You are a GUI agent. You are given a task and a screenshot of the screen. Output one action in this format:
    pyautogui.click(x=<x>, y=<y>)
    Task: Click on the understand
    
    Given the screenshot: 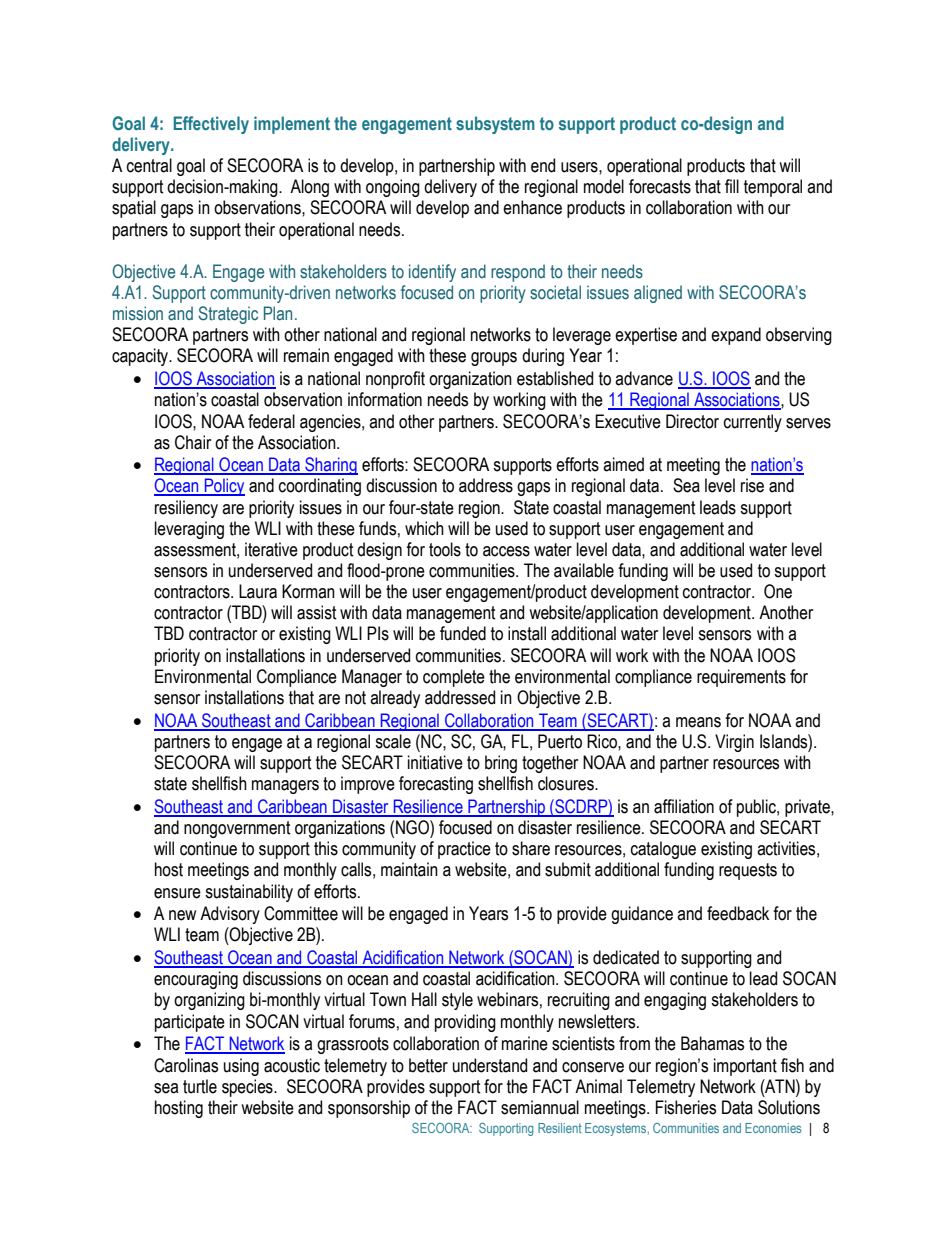 What is the action you would take?
    pyautogui.click(x=490, y=1065)
